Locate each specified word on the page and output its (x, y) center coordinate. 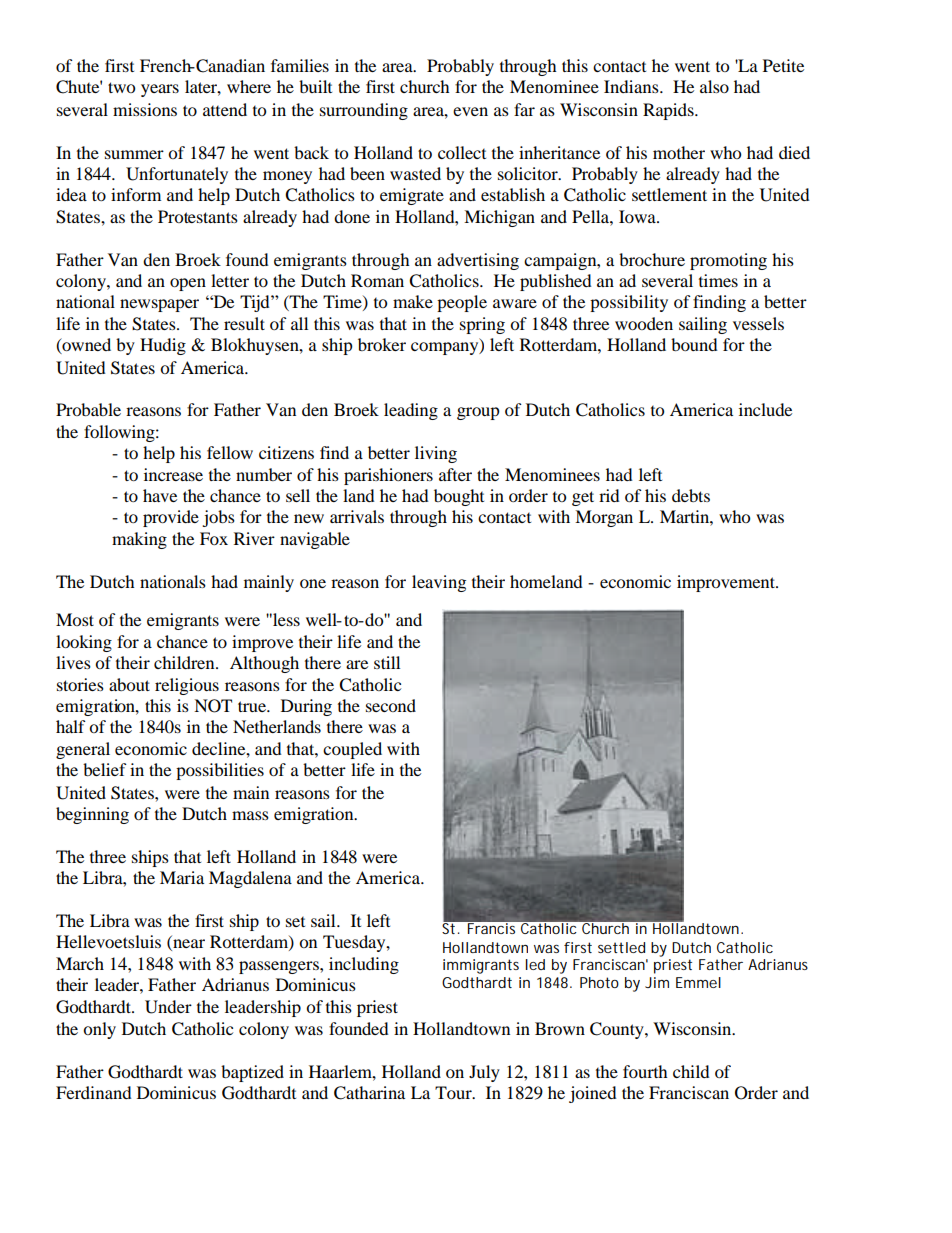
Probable (88, 409)
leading (411, 411)
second (391, 705)
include (765, 409)
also (714, 86)
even (470, 111)
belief (105, 769)
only (99, 1030)
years (160, 90)
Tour (454, 1092)
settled (621, 947)
